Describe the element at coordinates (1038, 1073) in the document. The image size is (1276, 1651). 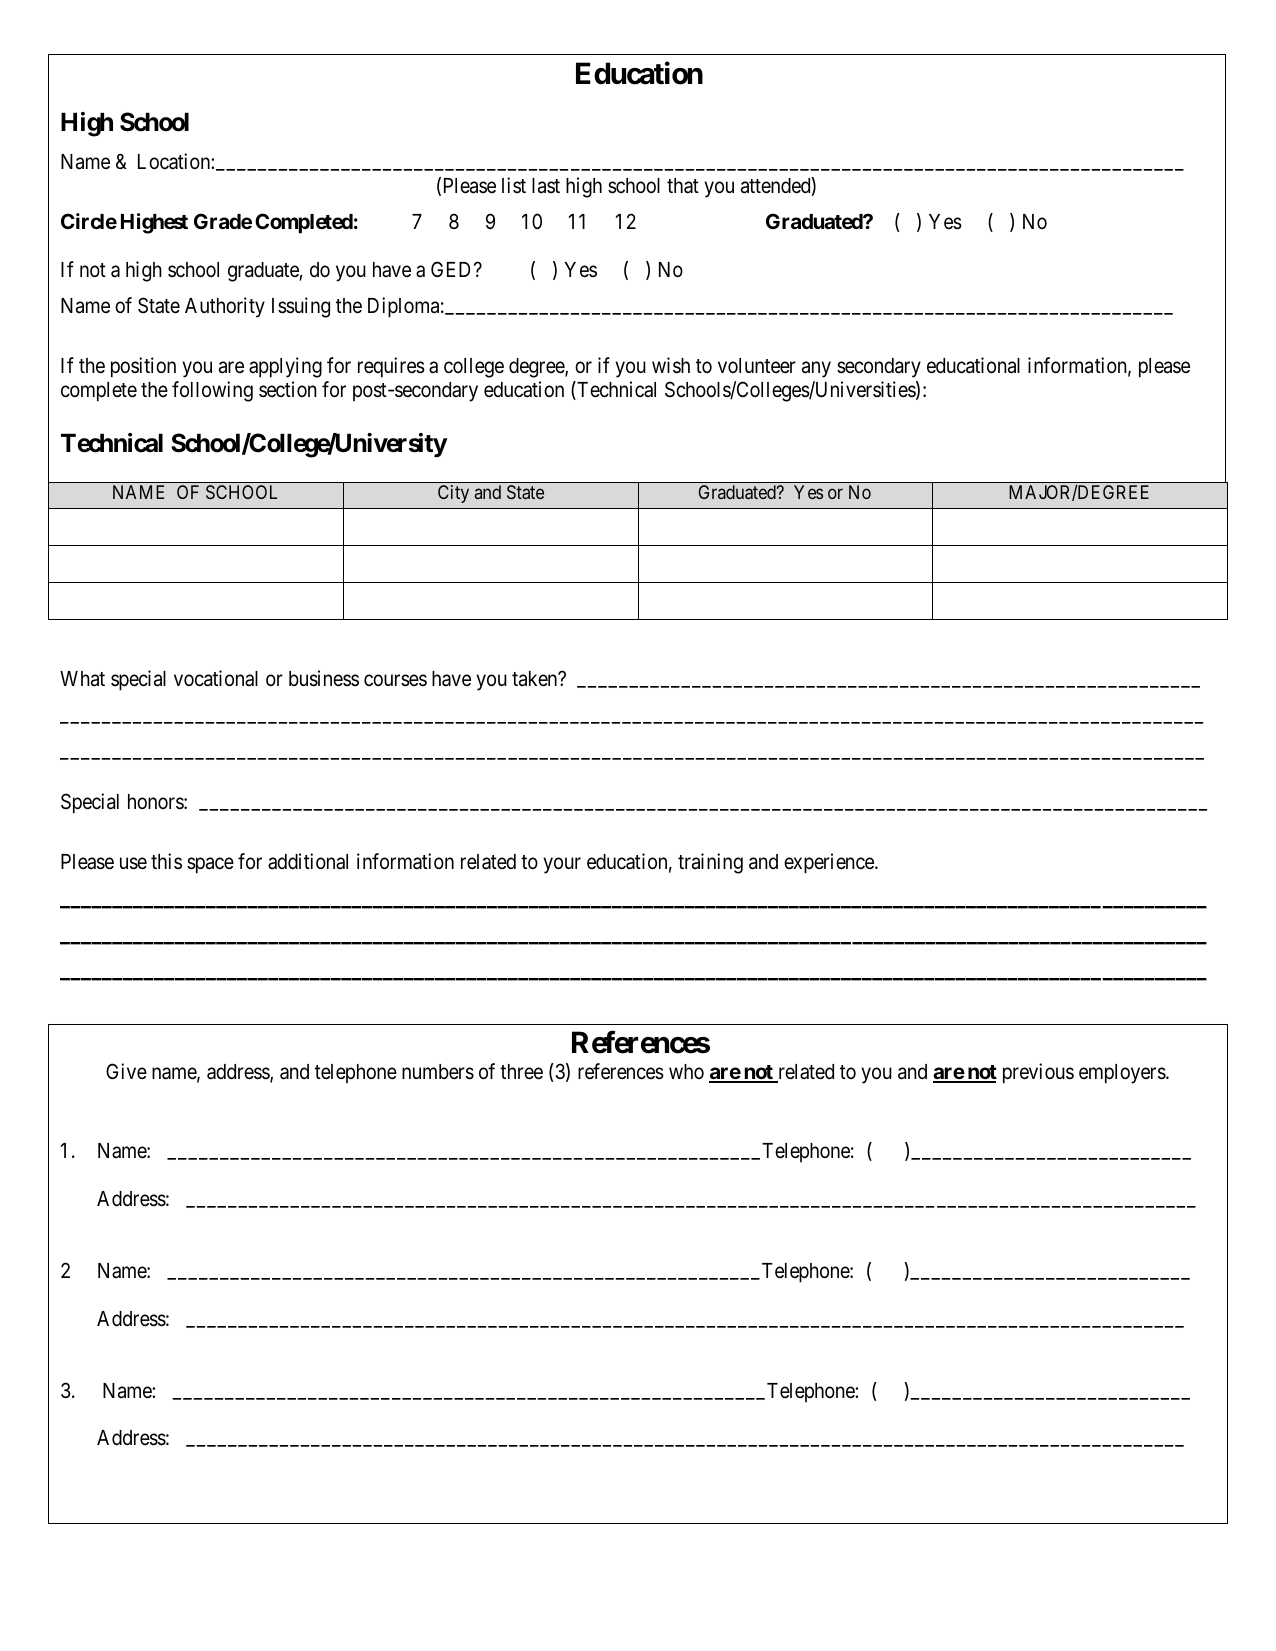
I see `previous` at that location.
